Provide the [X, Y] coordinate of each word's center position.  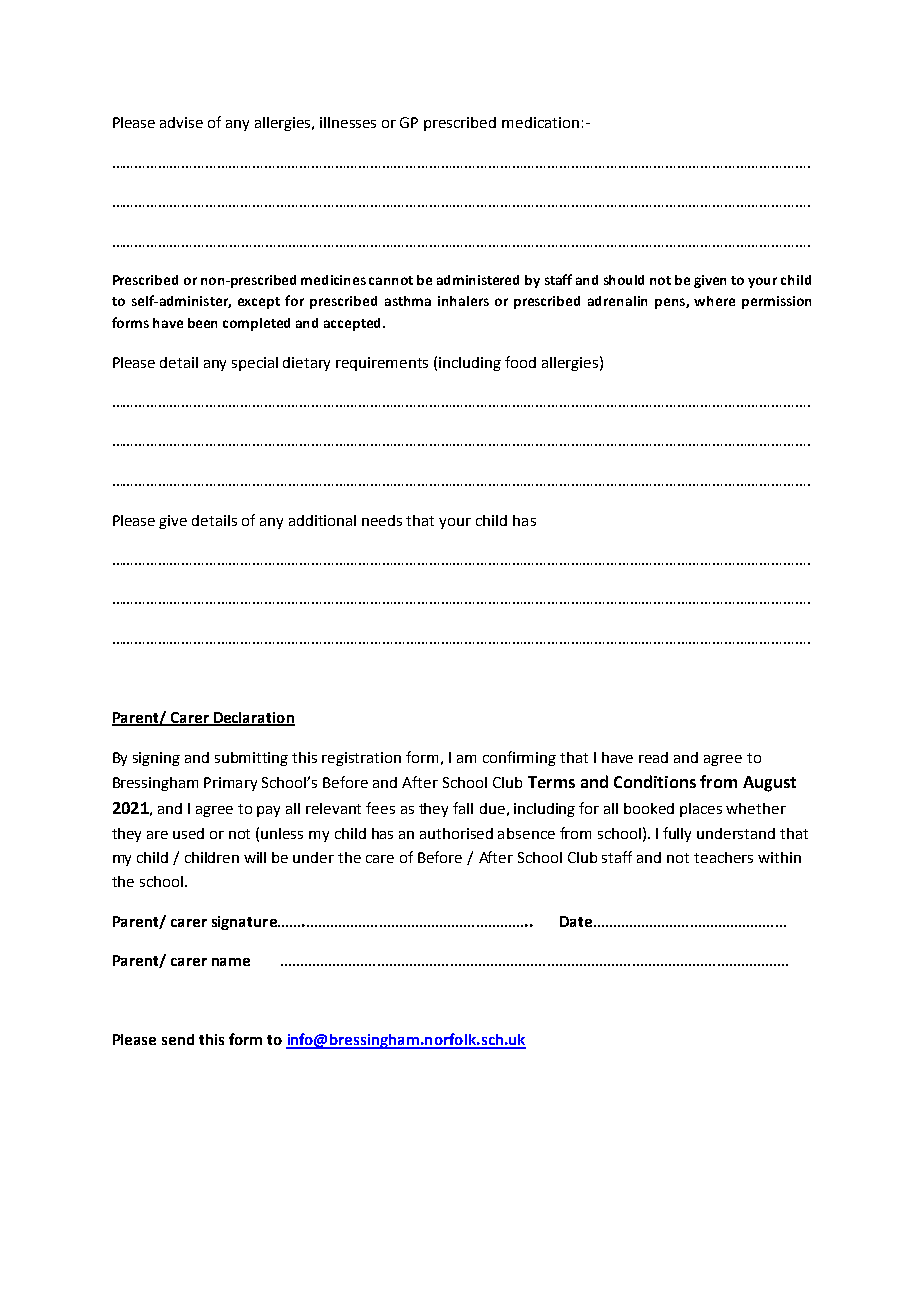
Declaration [253, 719]
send [178, 1039]
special [255, 364]
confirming [519, 758]
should [624, 280]
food [520, 362]
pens [671, 303]
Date [577, 921]
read [653, 757]
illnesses [348, 122]
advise [181, 122]
